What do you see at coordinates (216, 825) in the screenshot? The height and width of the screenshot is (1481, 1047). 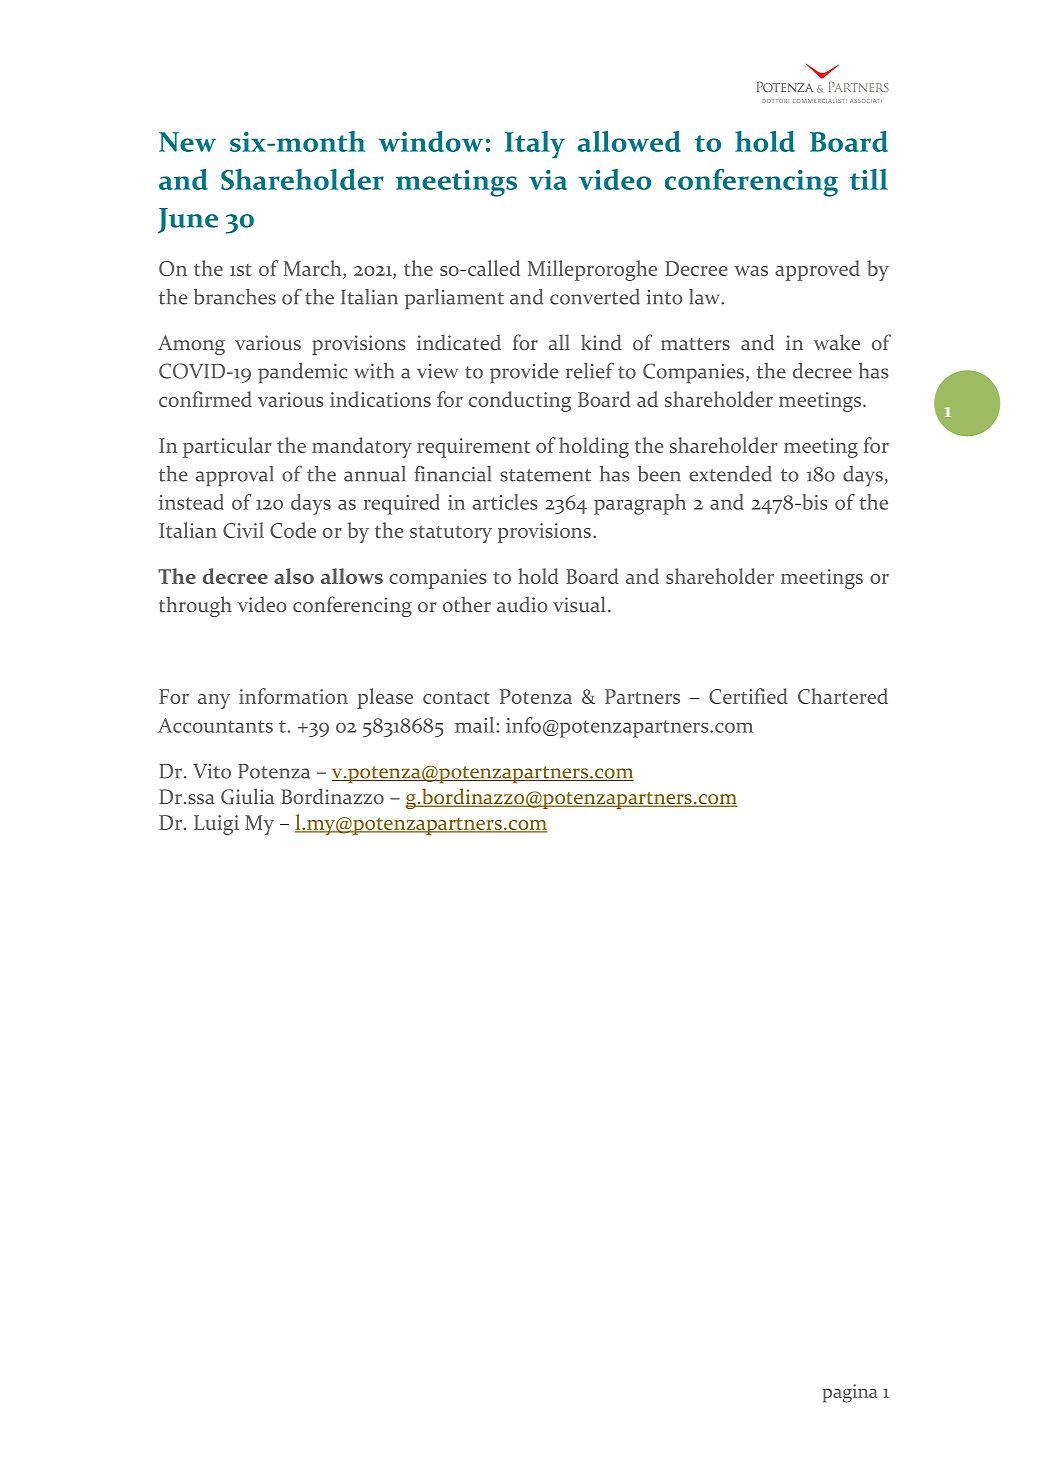 I see `Luigi` at bounding box center [216, 825].
